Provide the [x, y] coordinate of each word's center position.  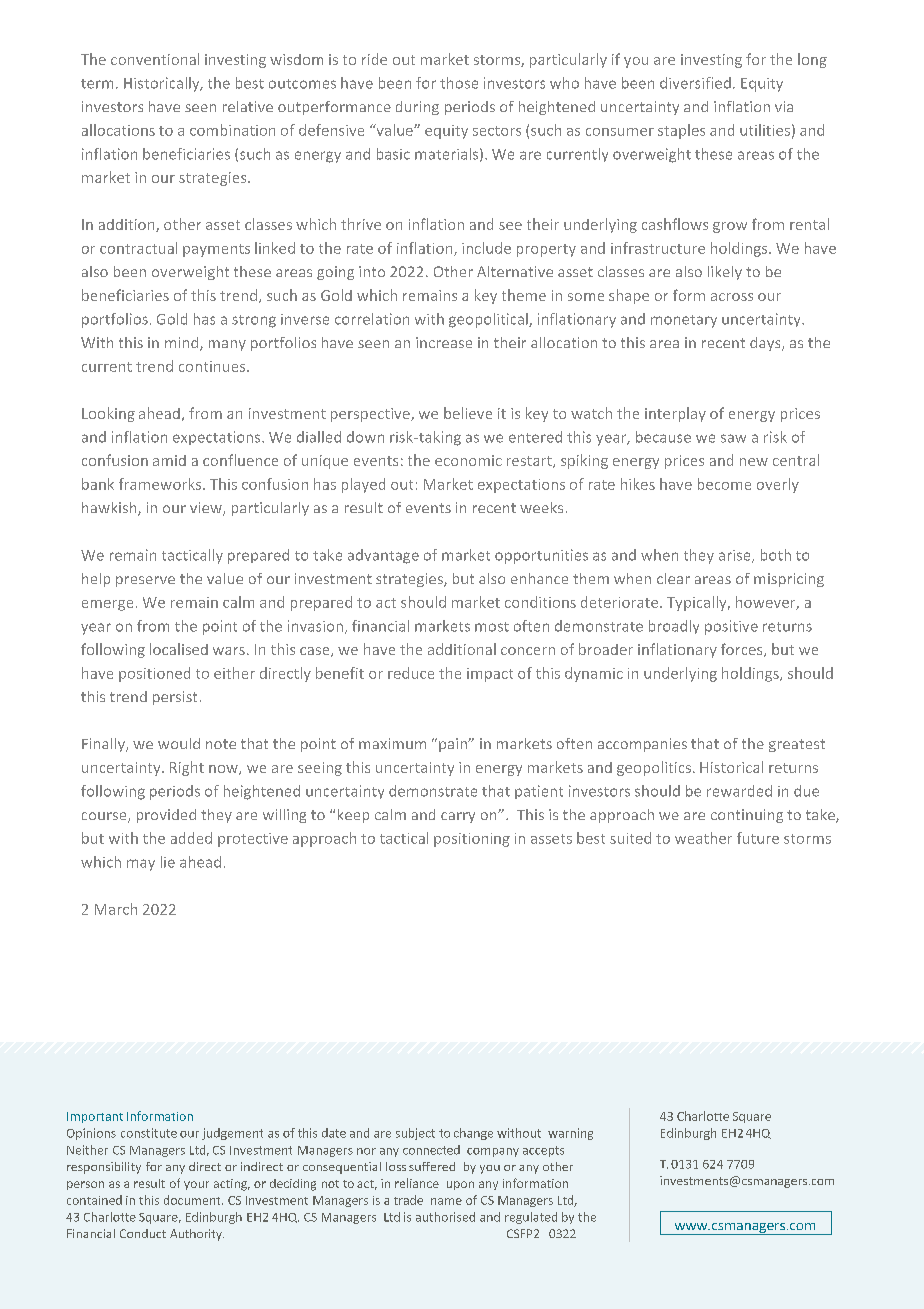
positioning [472, 840]
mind [183, 344]
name [446, 1201]
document [193, 1200]
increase [444, 342]
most [492, 627]
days [766, 344]
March [116, 909]
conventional [155, 59]
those [459, 83]
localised [179, 649]
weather [703, 838]
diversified [695, 83]
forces [743, 650]
